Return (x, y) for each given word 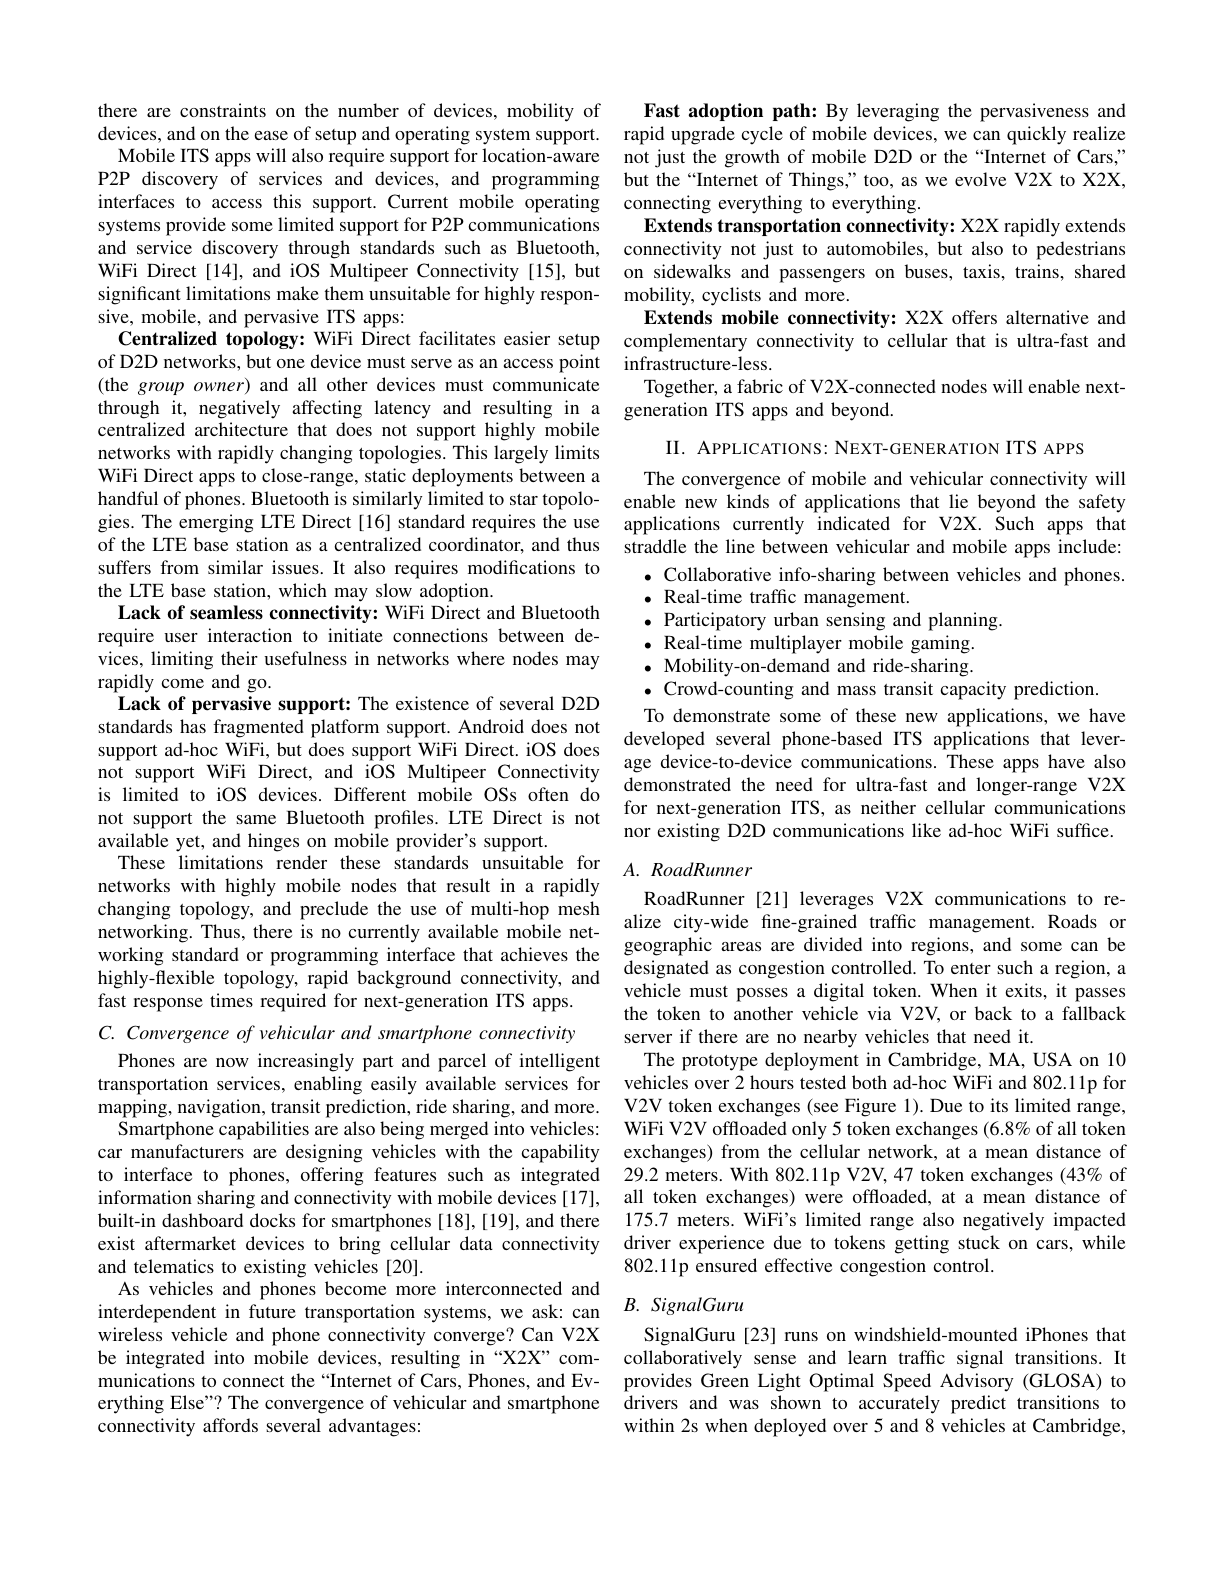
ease (271, 135)
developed (664, 740)
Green (725, 1380)
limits (577, 452)
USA (1052, 1059)
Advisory (976, 1382)
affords (230, 1425)
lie (958, 501)
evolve (980, 179)
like (926, 830)
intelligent (559, 1062)
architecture (241, 429)
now (232, 1062)
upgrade (703, 135)
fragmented (258, 728)
